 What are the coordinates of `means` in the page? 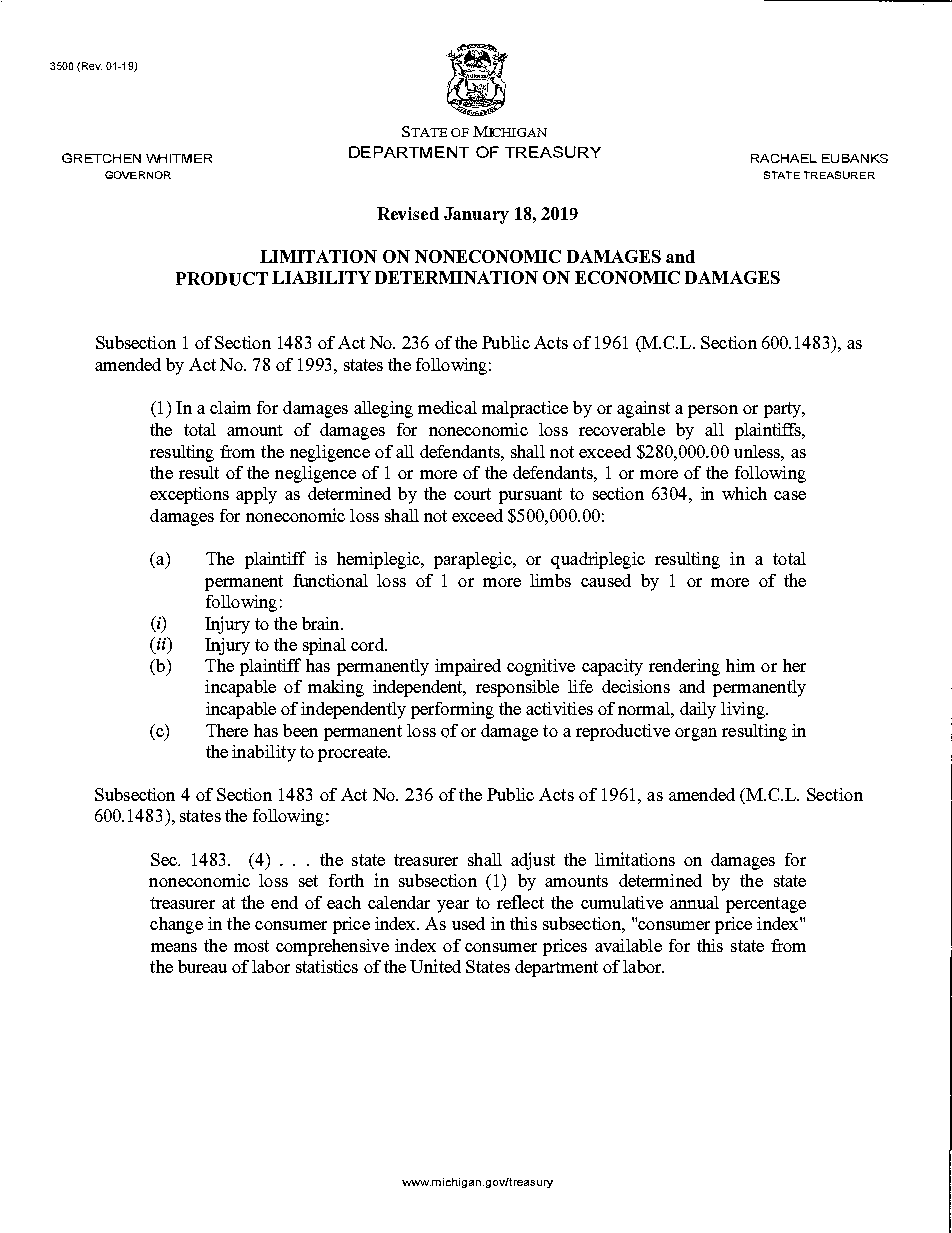 It's located at (174, 947).
